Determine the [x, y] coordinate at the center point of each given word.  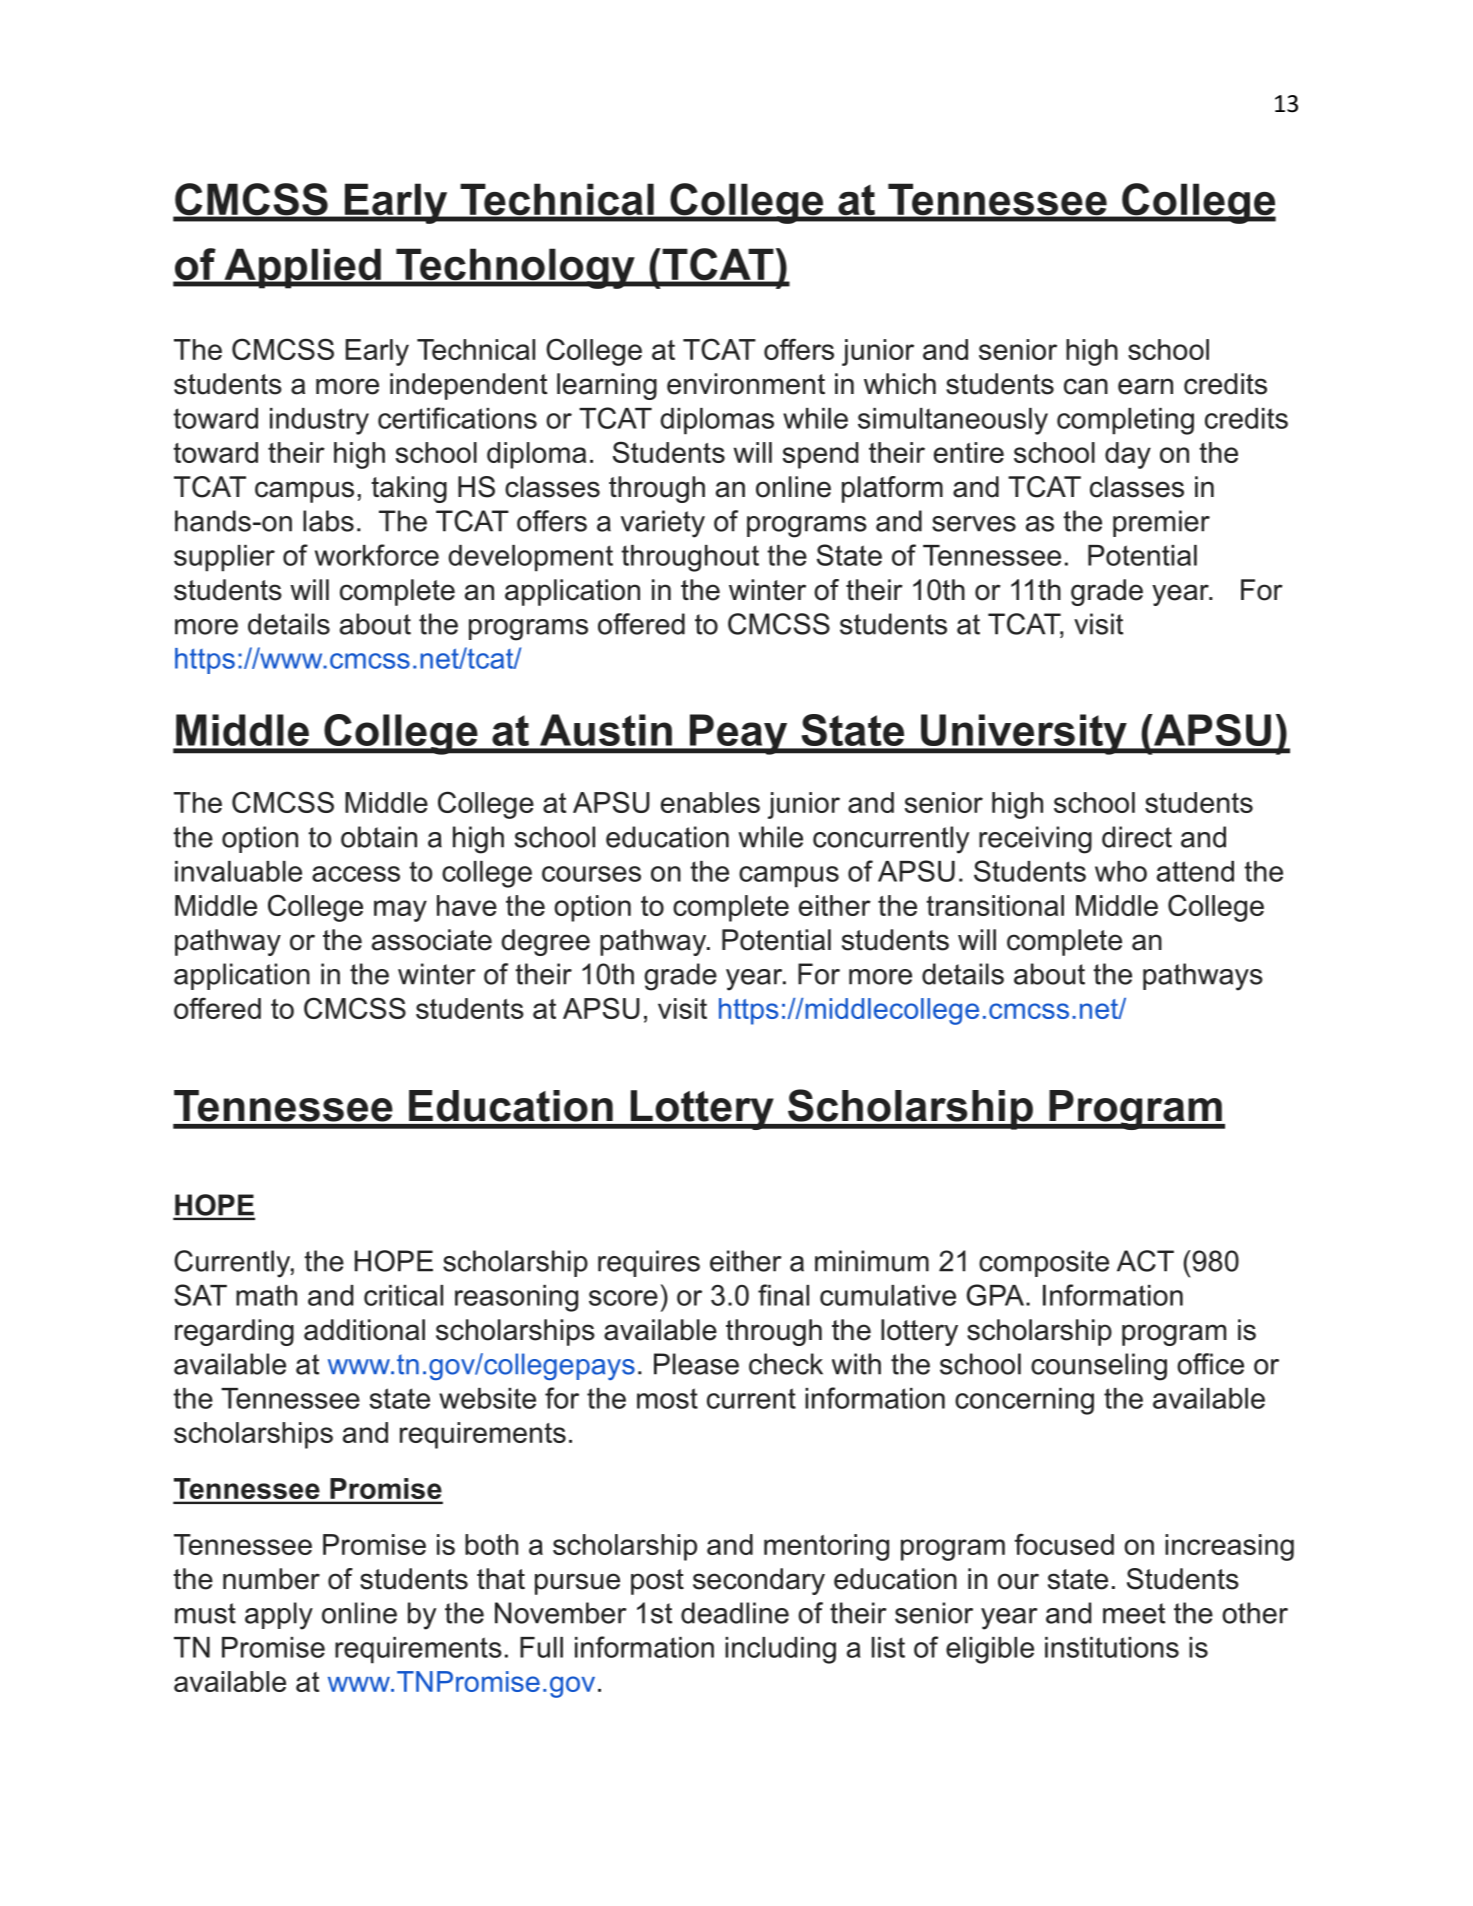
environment [746, 384]
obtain [379, 837]
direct [1137, 837]
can [1086, 386]
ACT [1145, 1261]
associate [432, 940]
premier [1161, 523]
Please [696, 1364]
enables [710, 802]
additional [364, 1330]
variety [663, 524]
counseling [1099, 1367]
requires [649, 1263]
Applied [302, 268]
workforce [377, 555]
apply [279, 1616]
